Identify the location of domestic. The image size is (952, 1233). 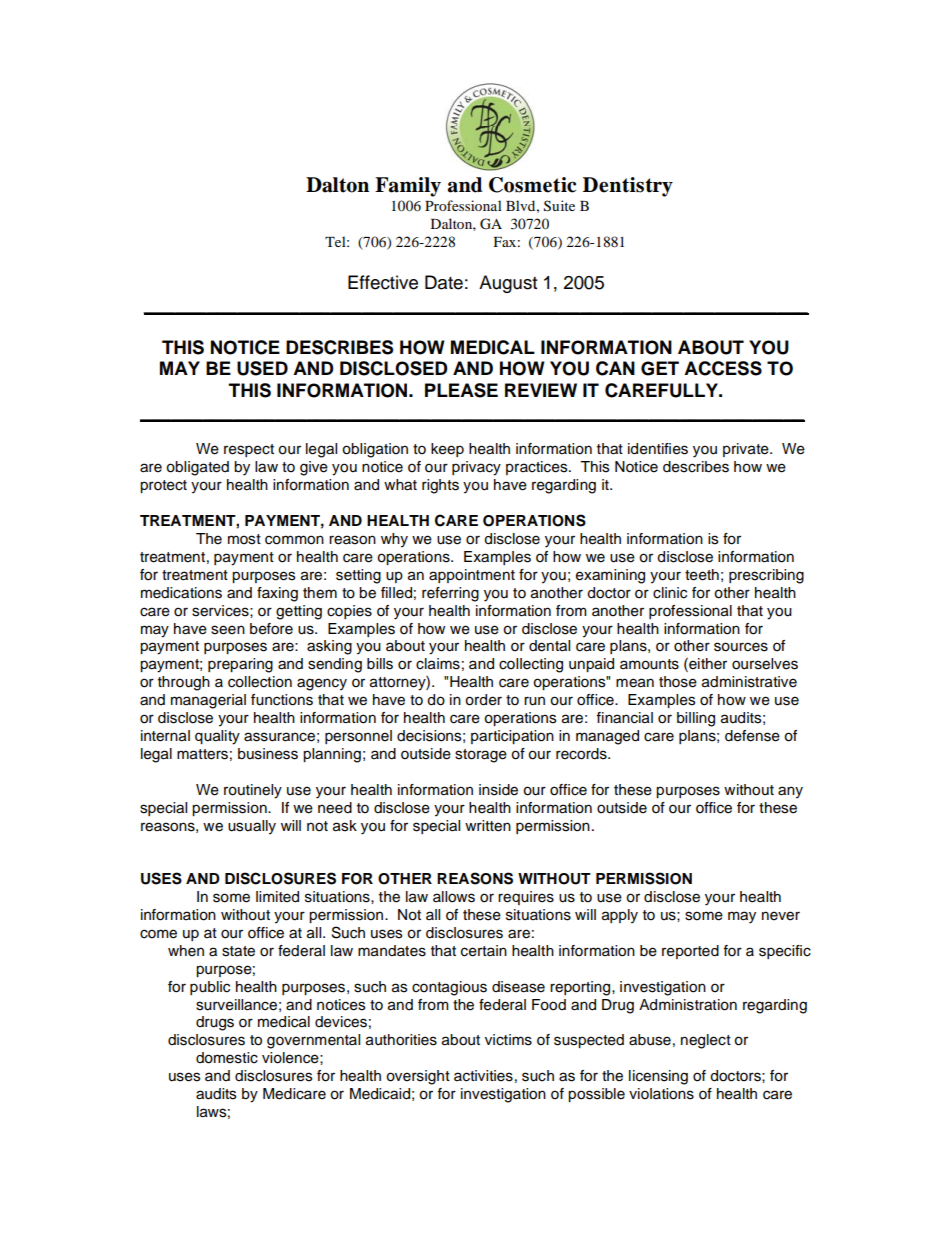
(227, 1058).
